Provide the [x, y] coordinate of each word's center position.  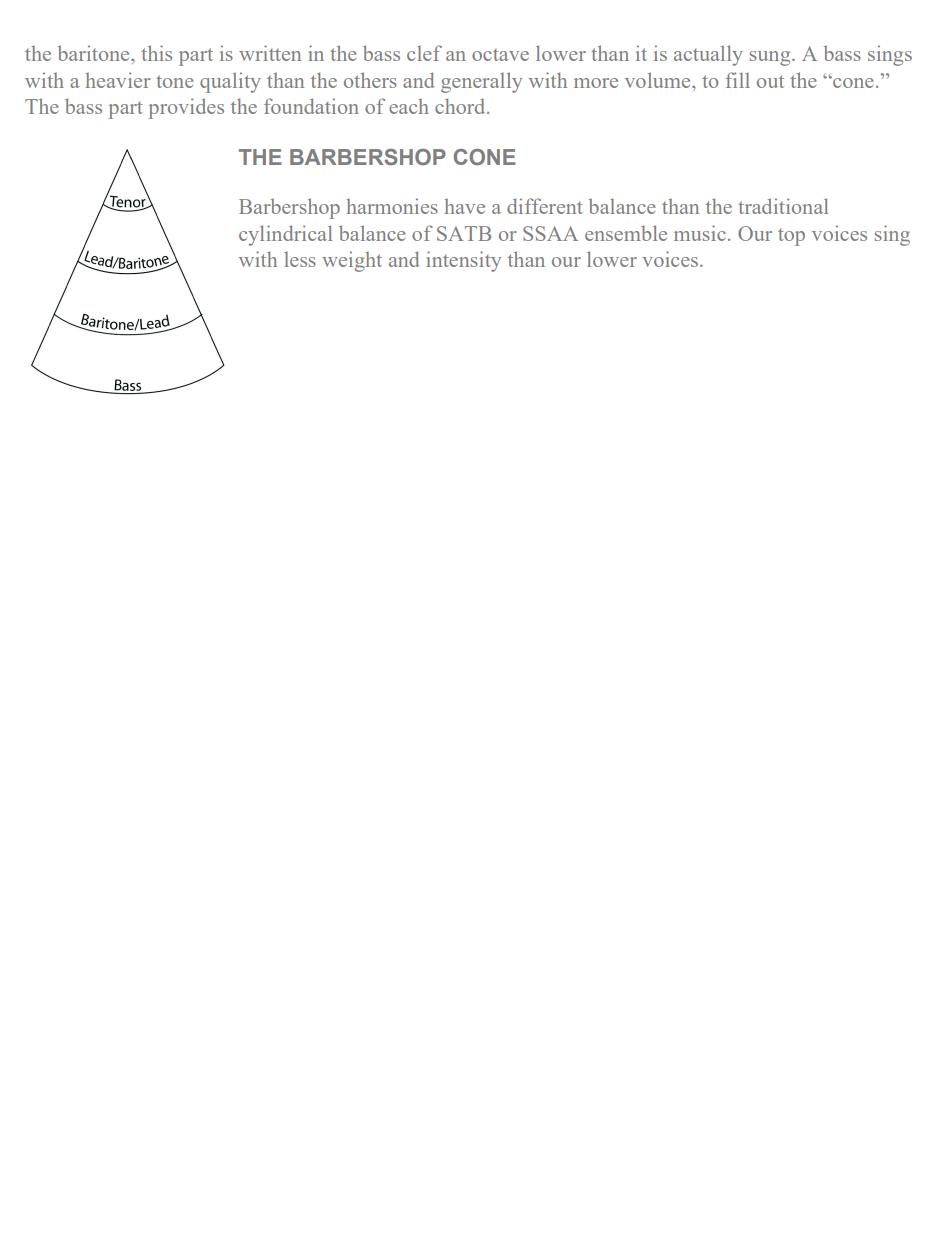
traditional [783, 206]
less [300, 259]
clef [424, 53]
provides [186, 108]
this [156, 53]
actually [708, 55]
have [464, 206]
